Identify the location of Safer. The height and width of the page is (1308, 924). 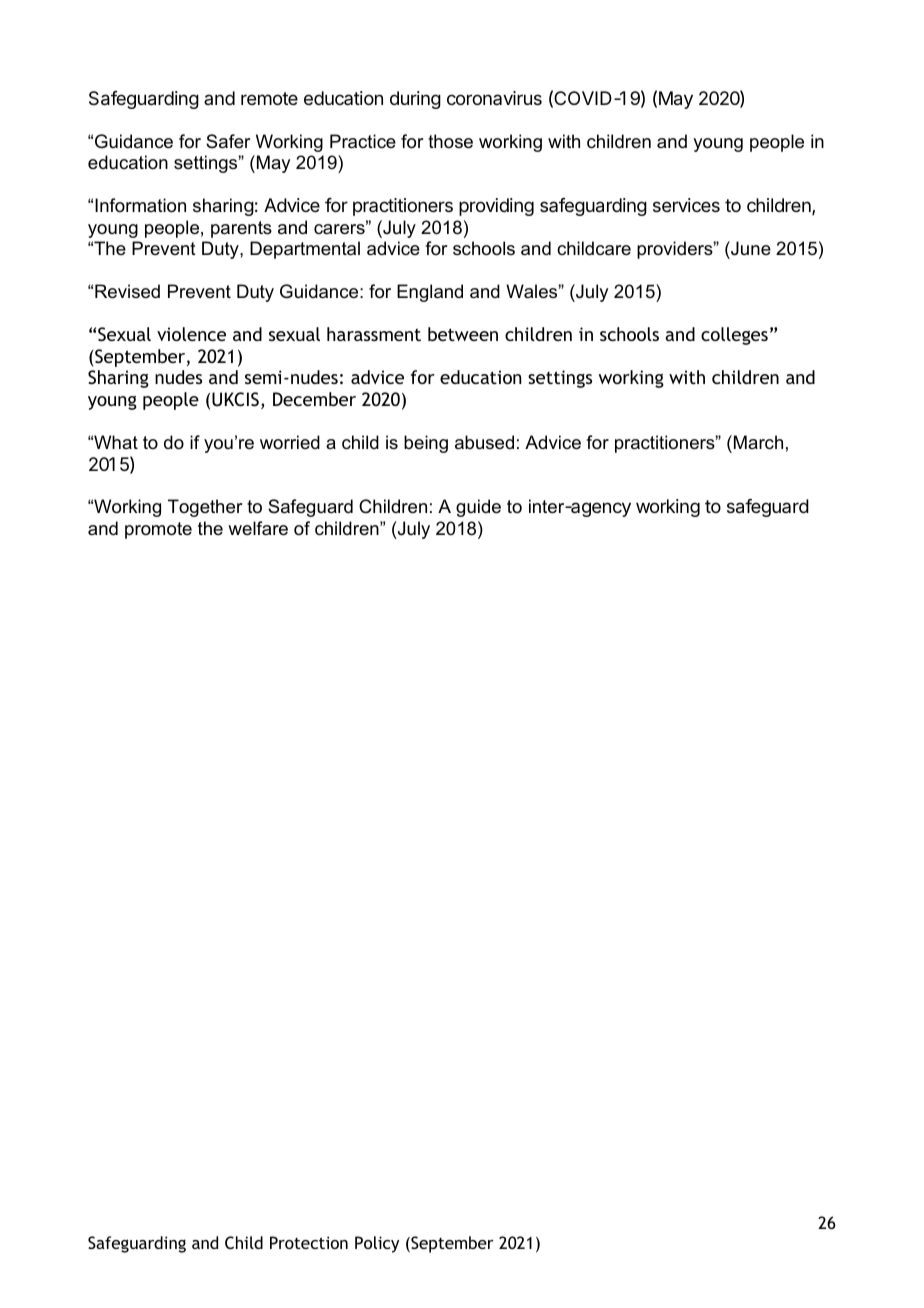
(228, 141).
